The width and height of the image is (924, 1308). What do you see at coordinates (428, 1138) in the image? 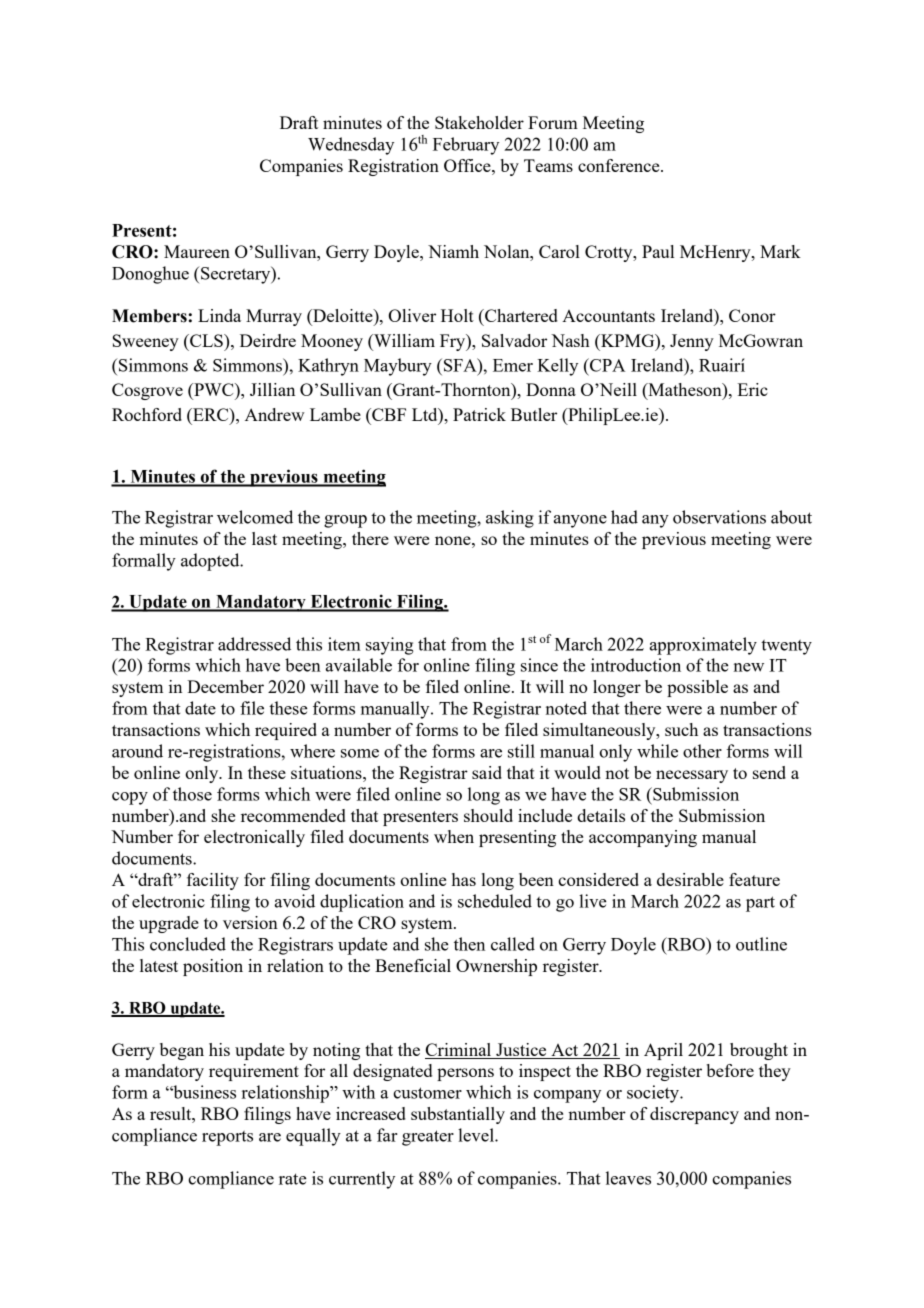
I see `greater` at bounding box center [428, 1138].
